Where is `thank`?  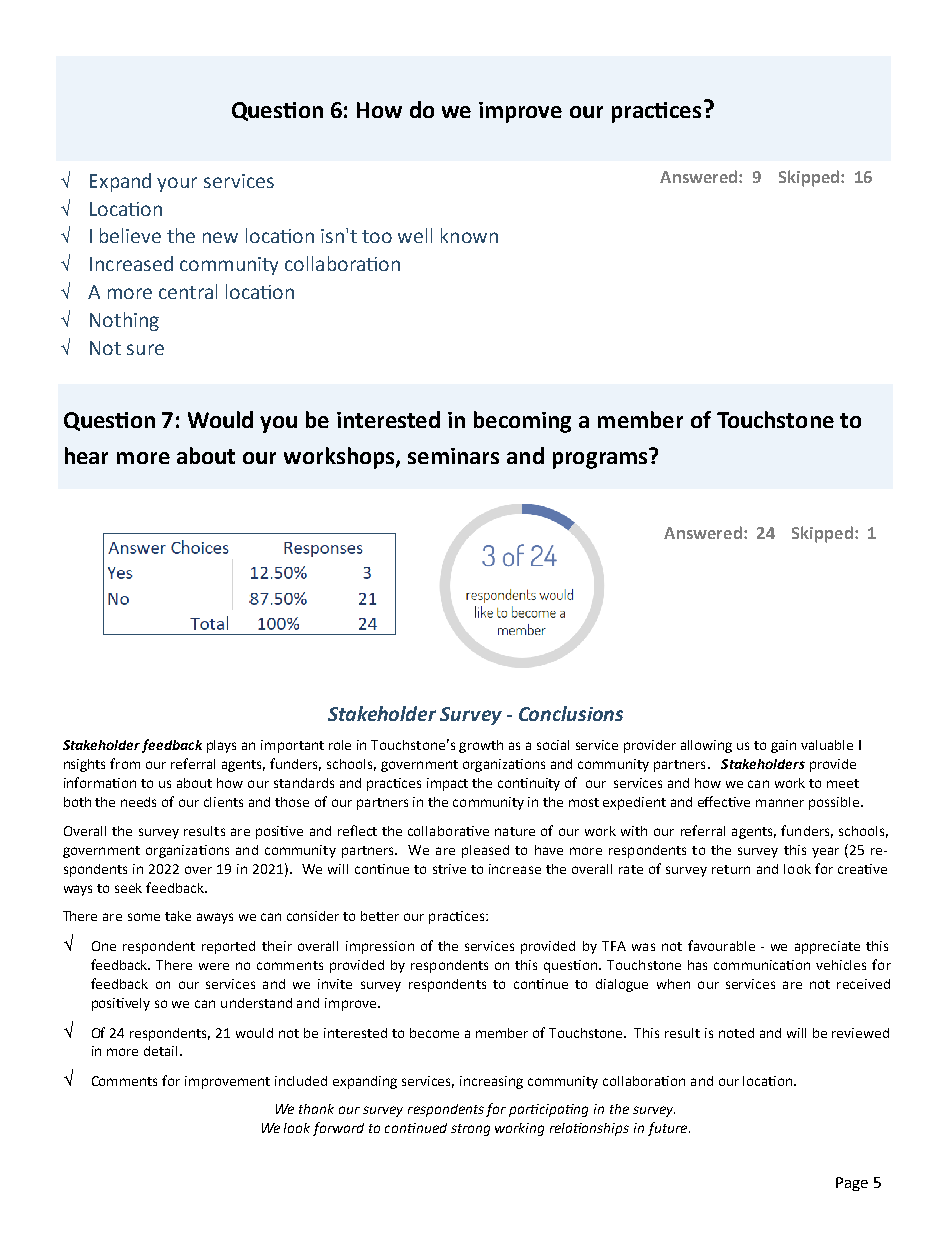 thank is located at coordinates (316, 1109).
